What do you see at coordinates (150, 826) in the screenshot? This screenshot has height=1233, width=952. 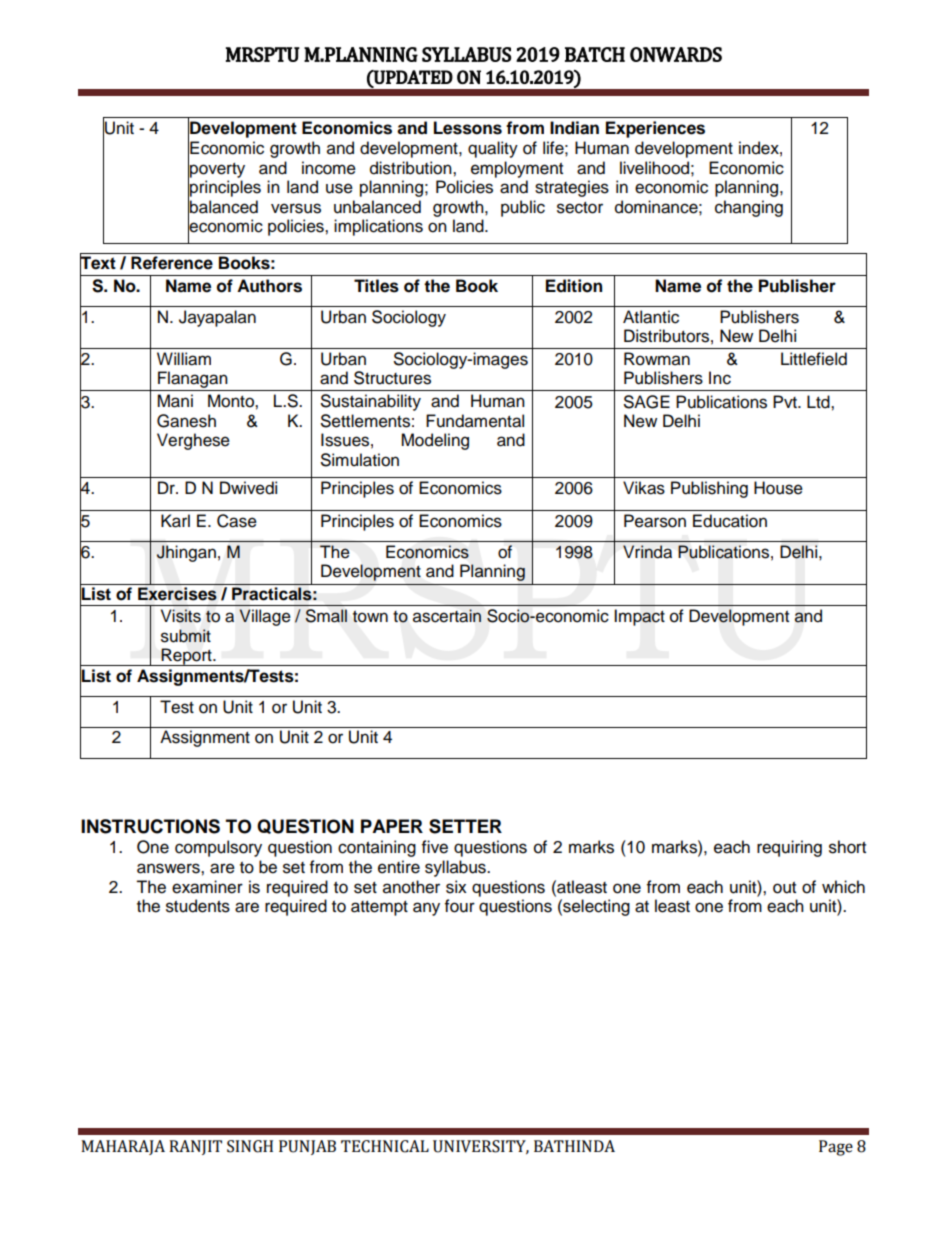 I see `INSTRUCTIONS` at bounding box center [150, 826].
